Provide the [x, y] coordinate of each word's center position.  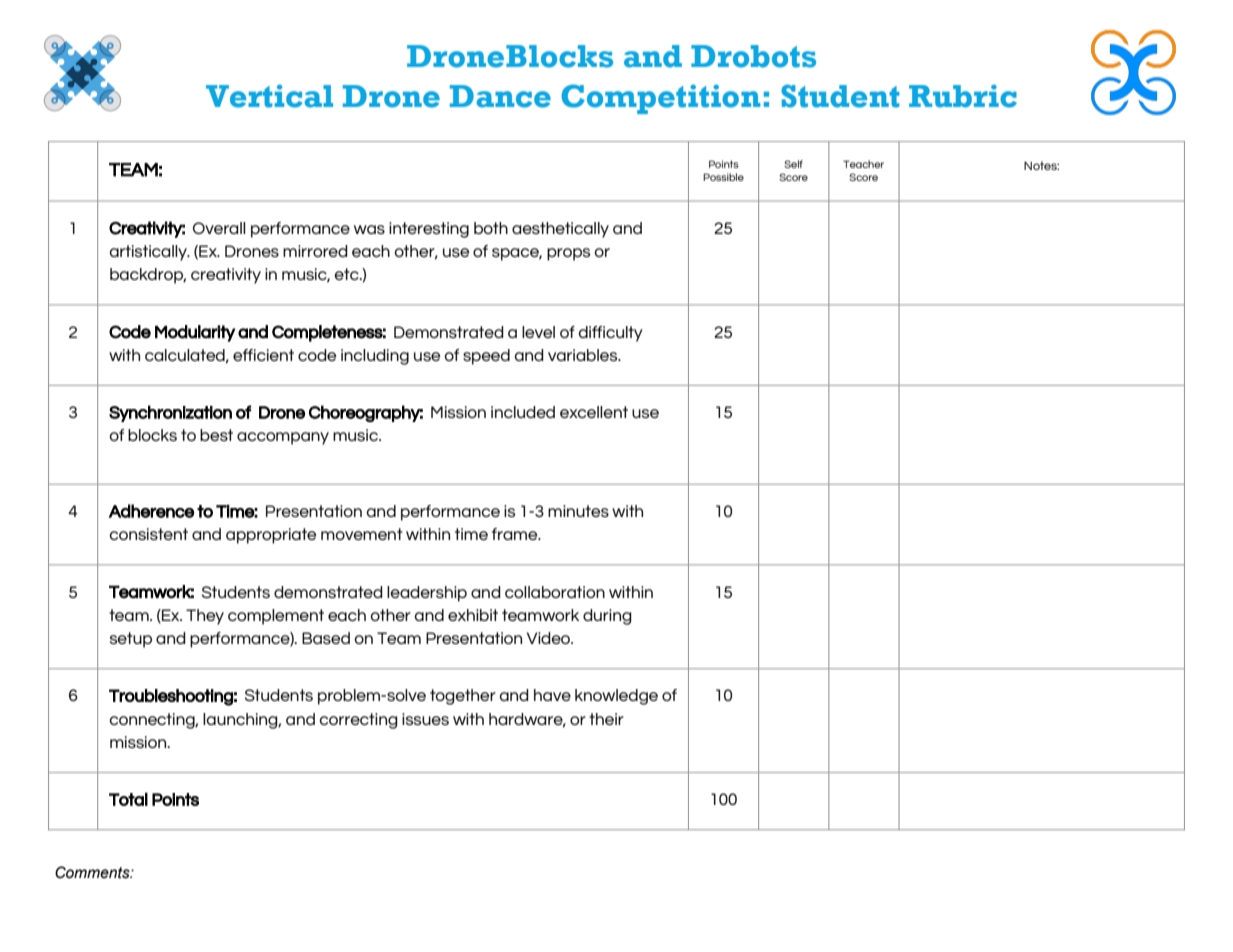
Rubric [963, 96]
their [606, 719]
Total [128, 799]
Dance [500, 96]
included [523, 412]
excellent [594, 412]
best [216, 435]
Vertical [269, 96]
